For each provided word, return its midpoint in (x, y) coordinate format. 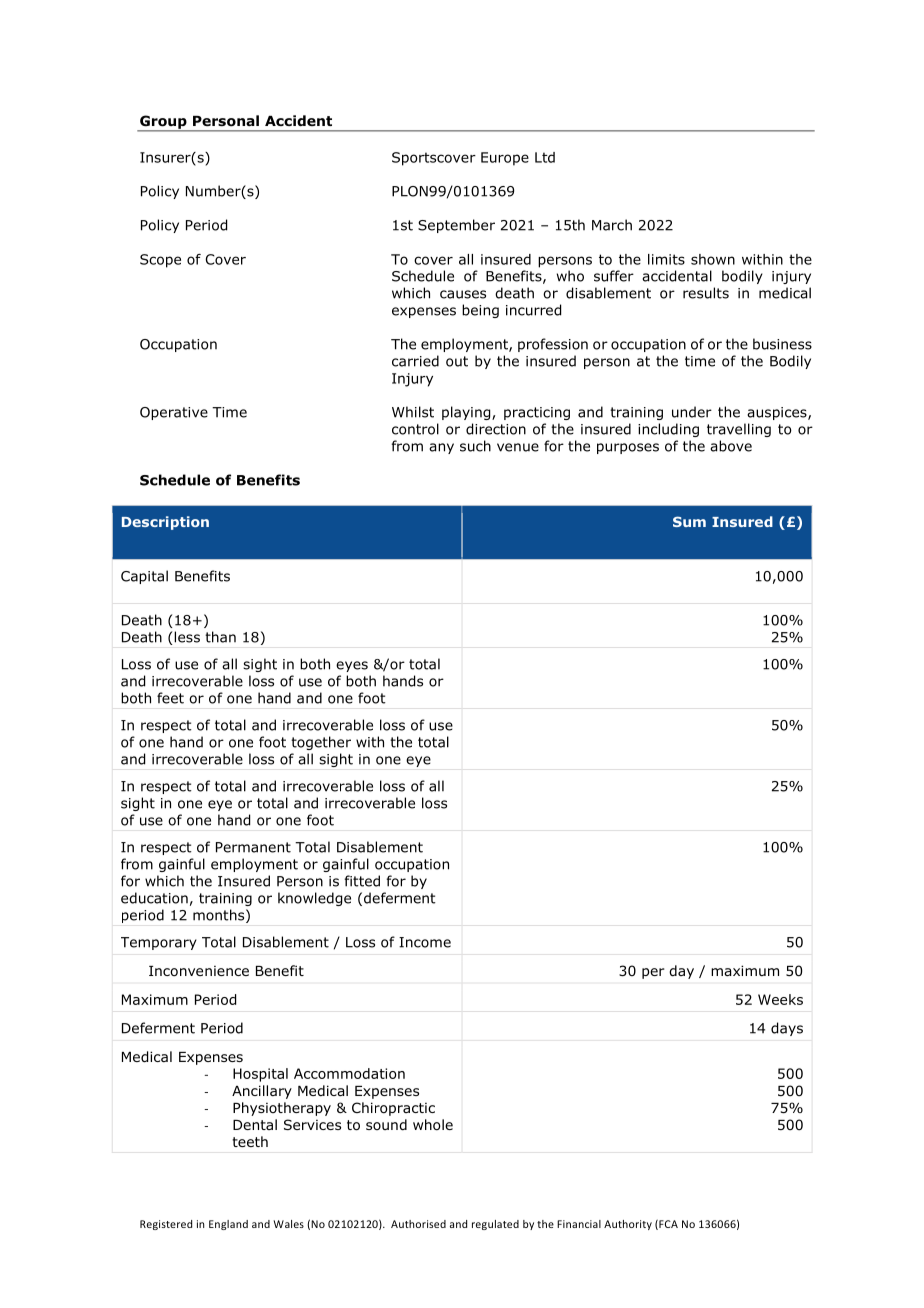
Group (163, 123)
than (220, 637)
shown (713, 259)
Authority (628, 1225)
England (228, 1225)
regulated (495, 1225)
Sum (689, 521)
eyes (352, 666)
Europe (505, 159)
